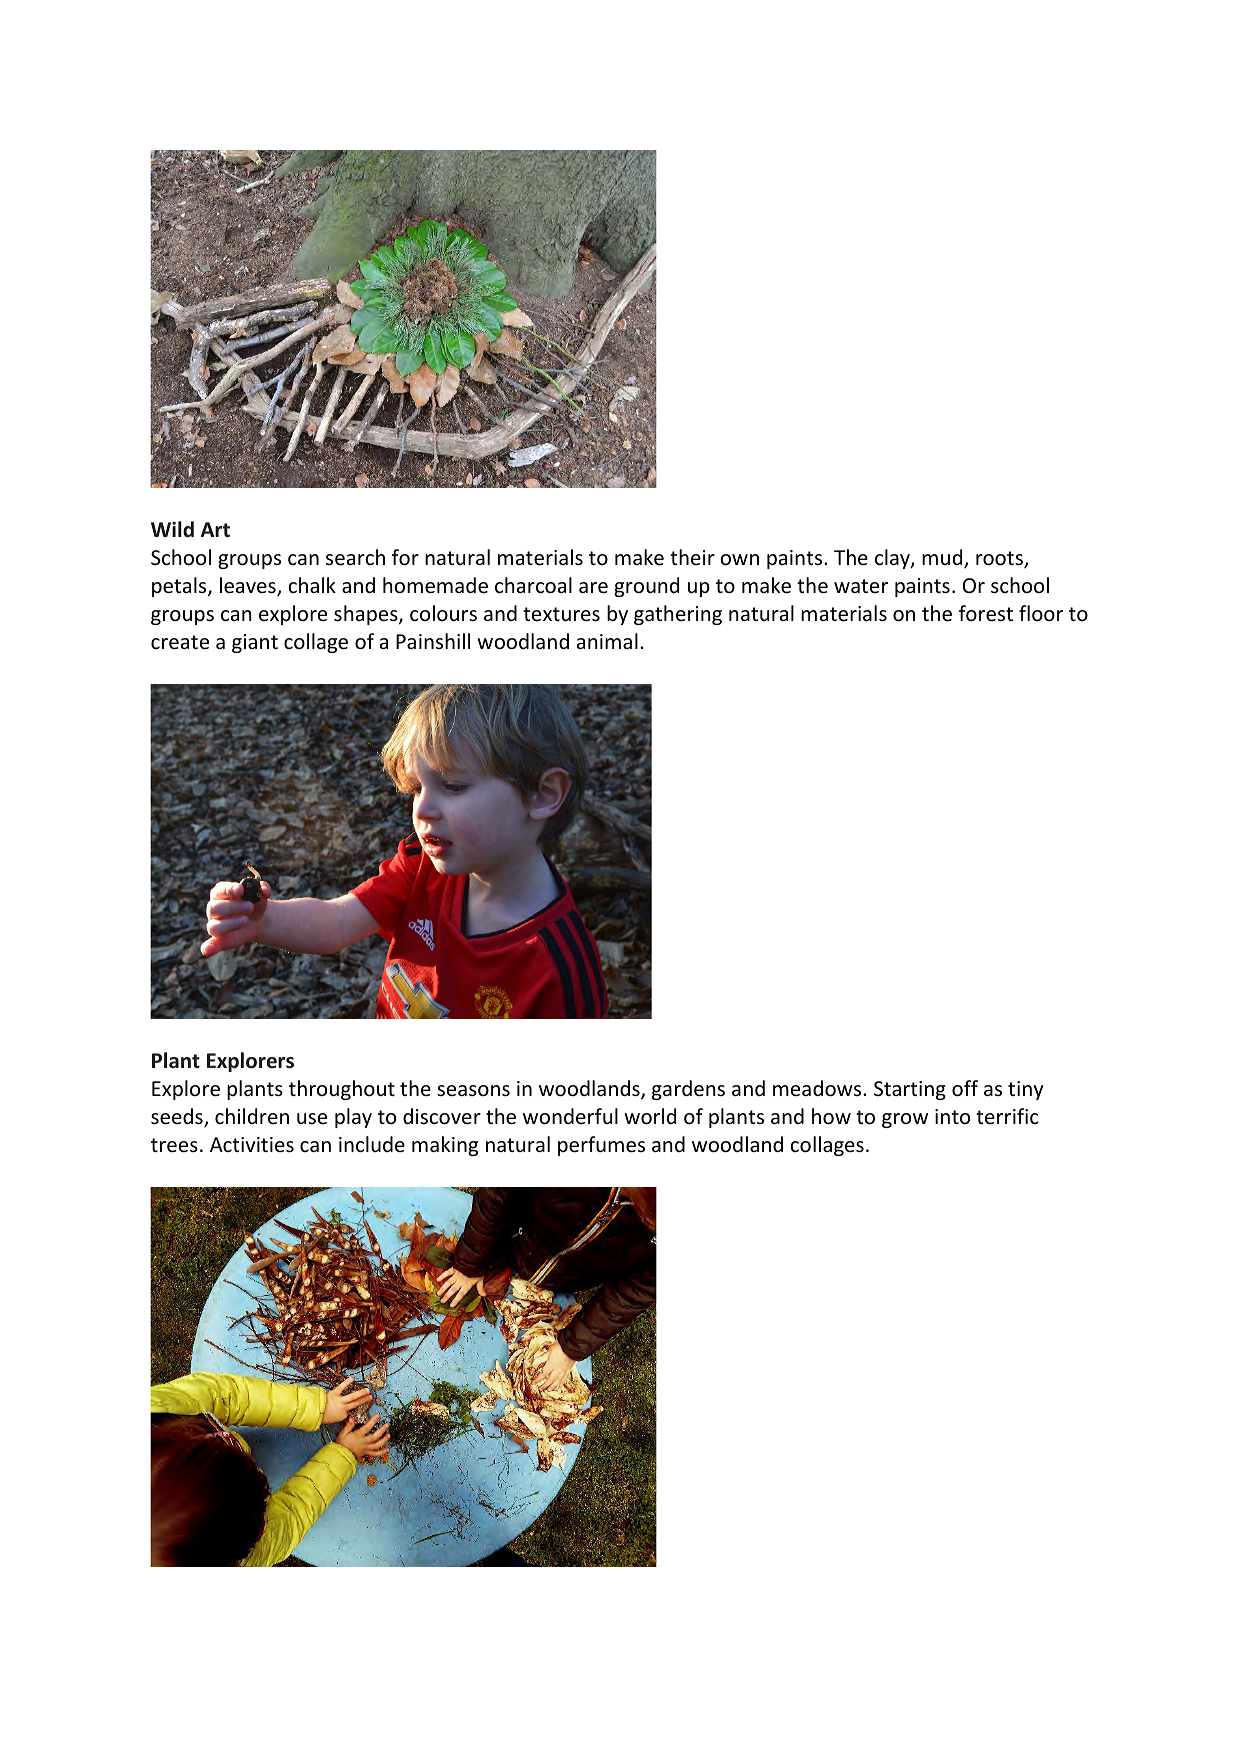 Image resolution: width=1245 pixels, height=1761 pixels. What do you see at coordinates (355, 557) in the document?
I see `search` at bounding box center [355, 557].
